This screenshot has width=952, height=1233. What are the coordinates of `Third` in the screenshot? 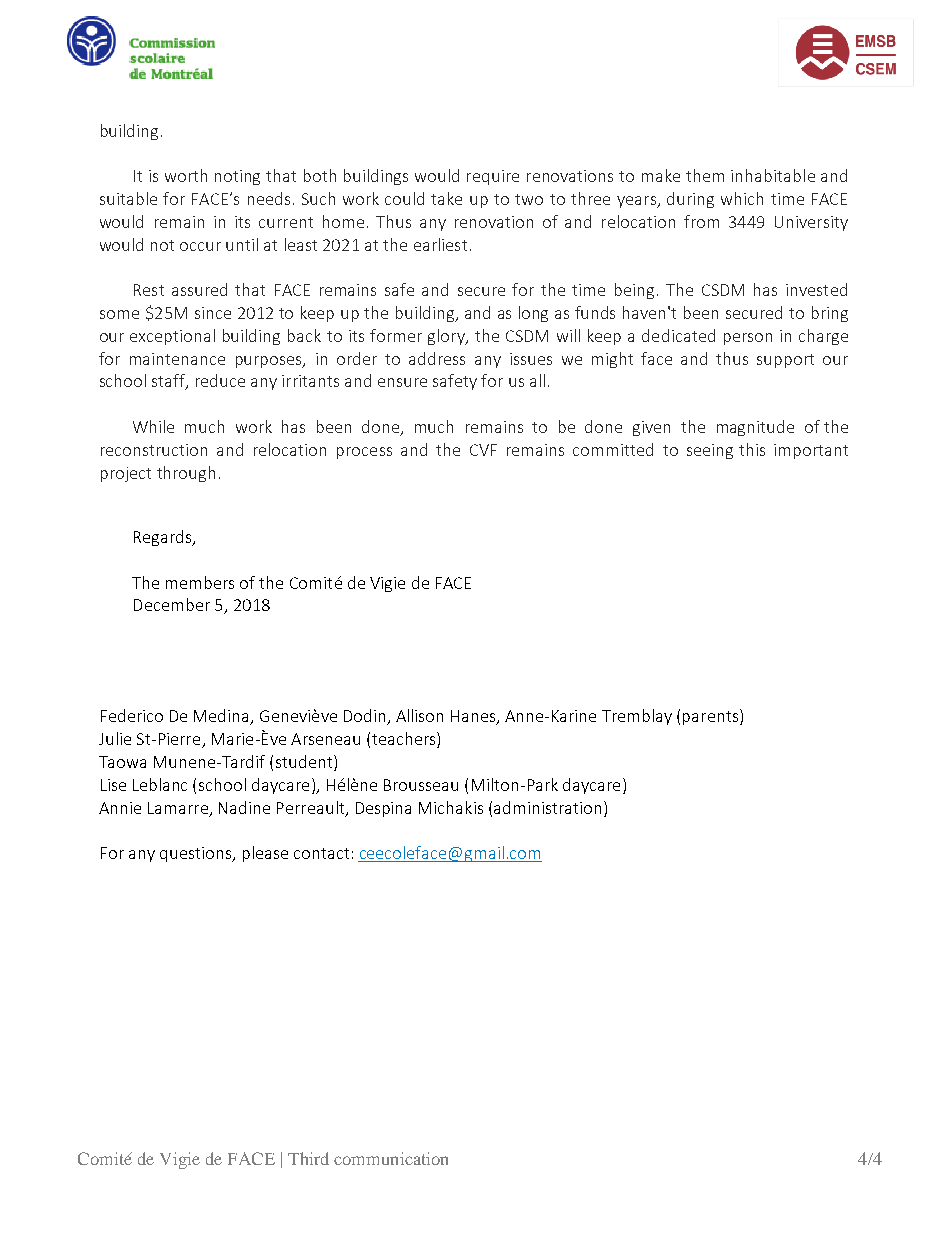 It's located at (308, 1158).
